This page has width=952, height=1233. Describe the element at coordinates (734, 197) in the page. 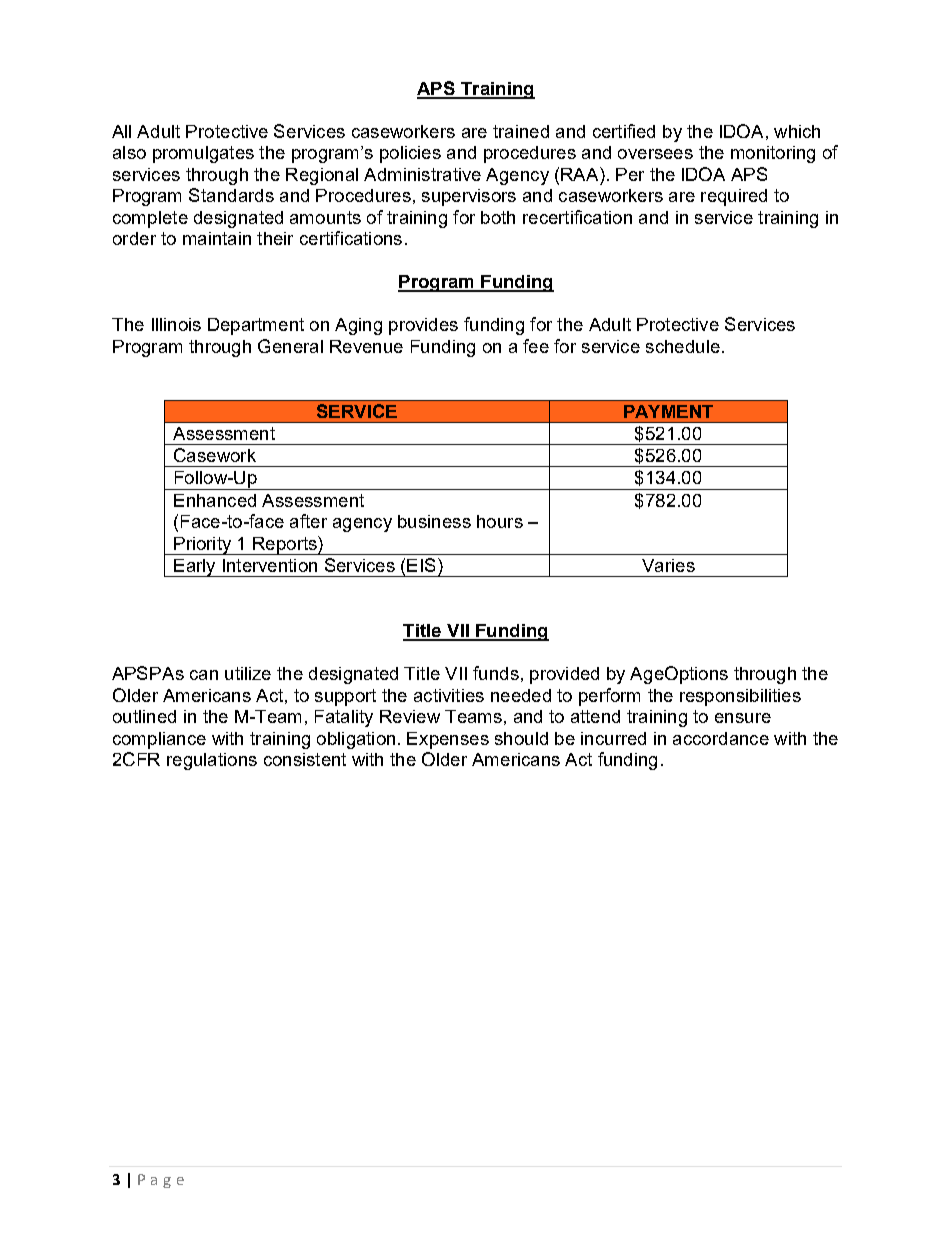

I see `required` at that location.
